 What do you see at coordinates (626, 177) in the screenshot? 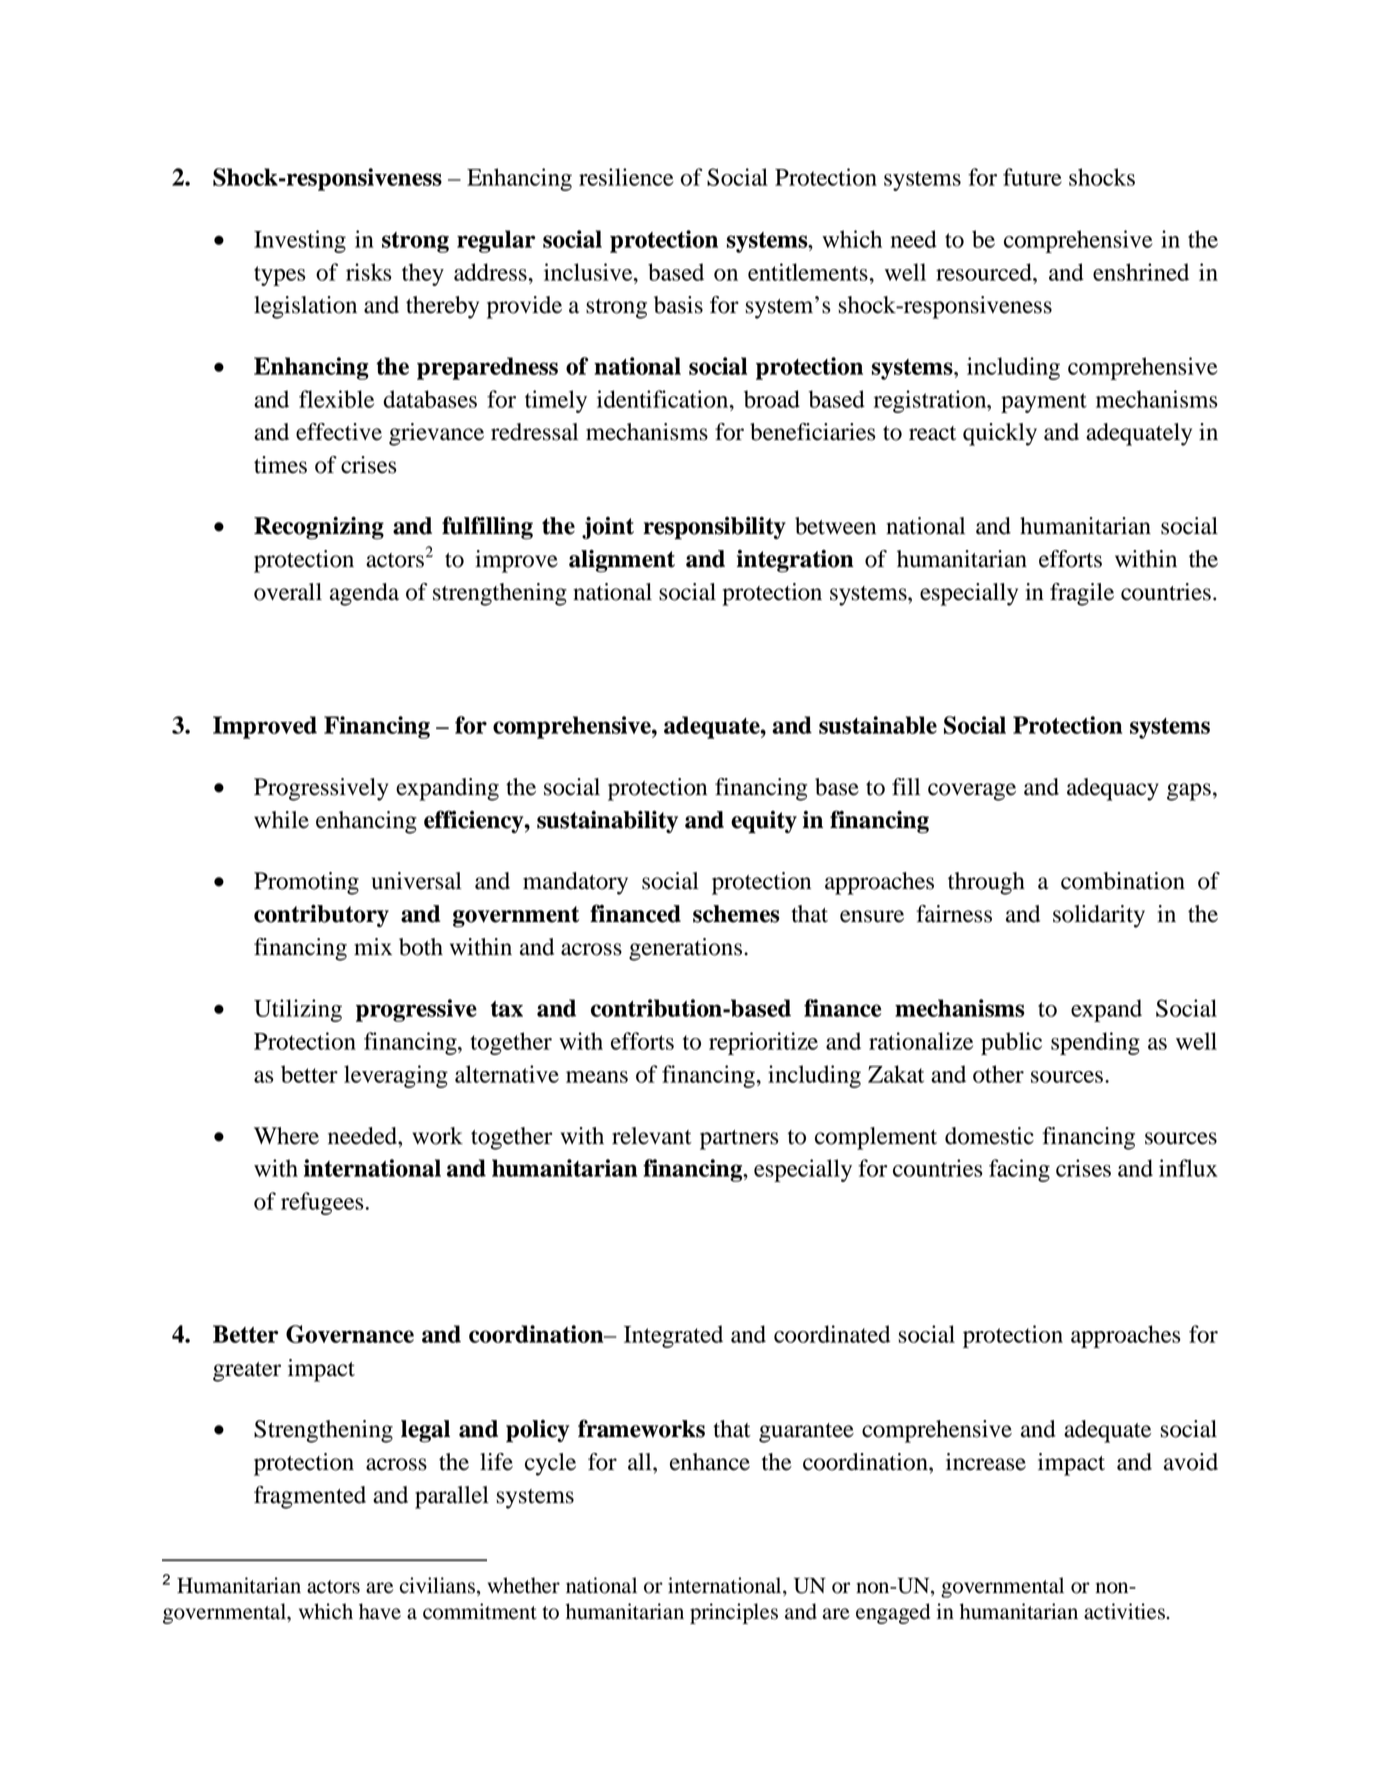
I see `resilience` at bounding box center [626, 177].
